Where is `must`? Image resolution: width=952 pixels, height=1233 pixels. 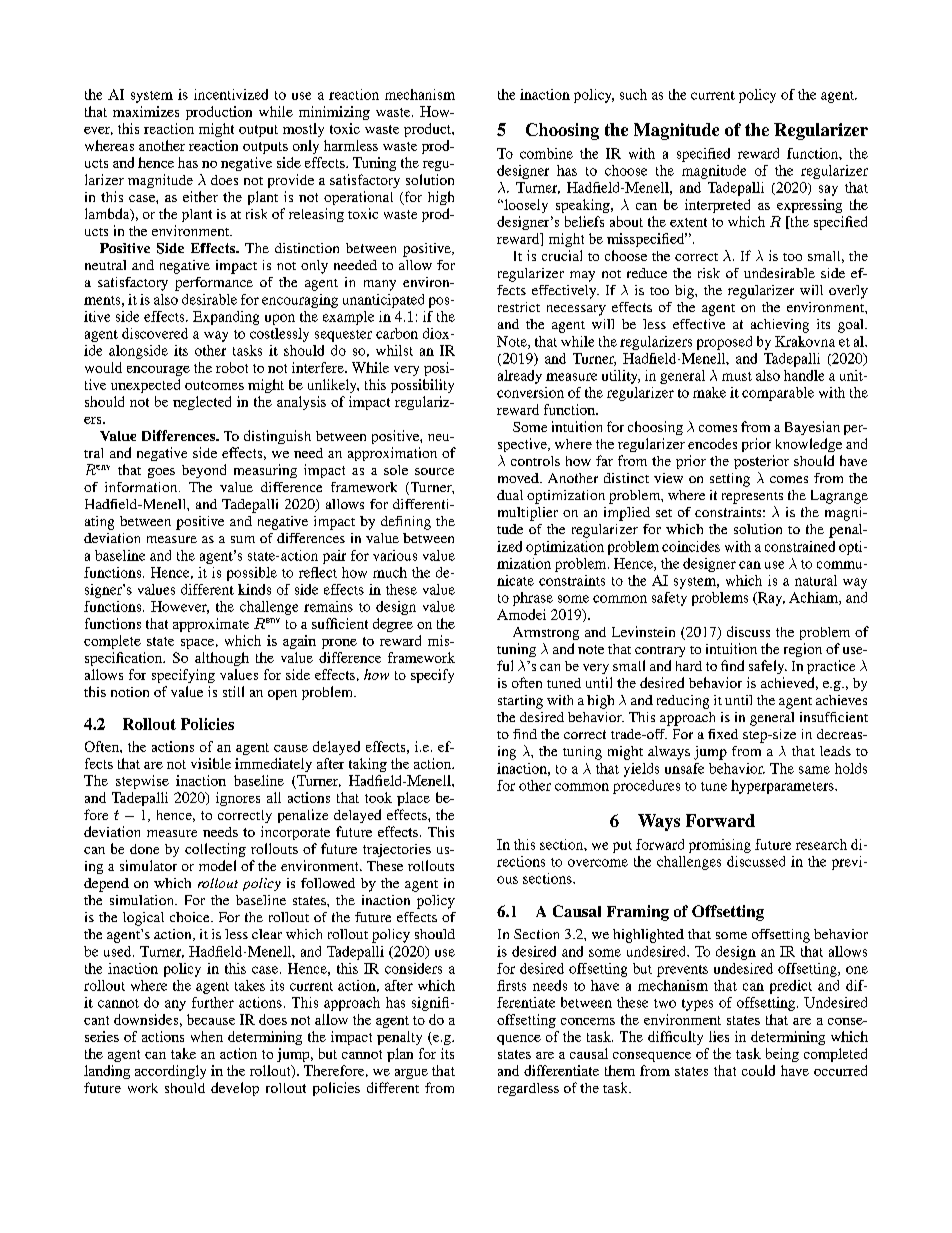 must is located at coordinates (737, 376).
